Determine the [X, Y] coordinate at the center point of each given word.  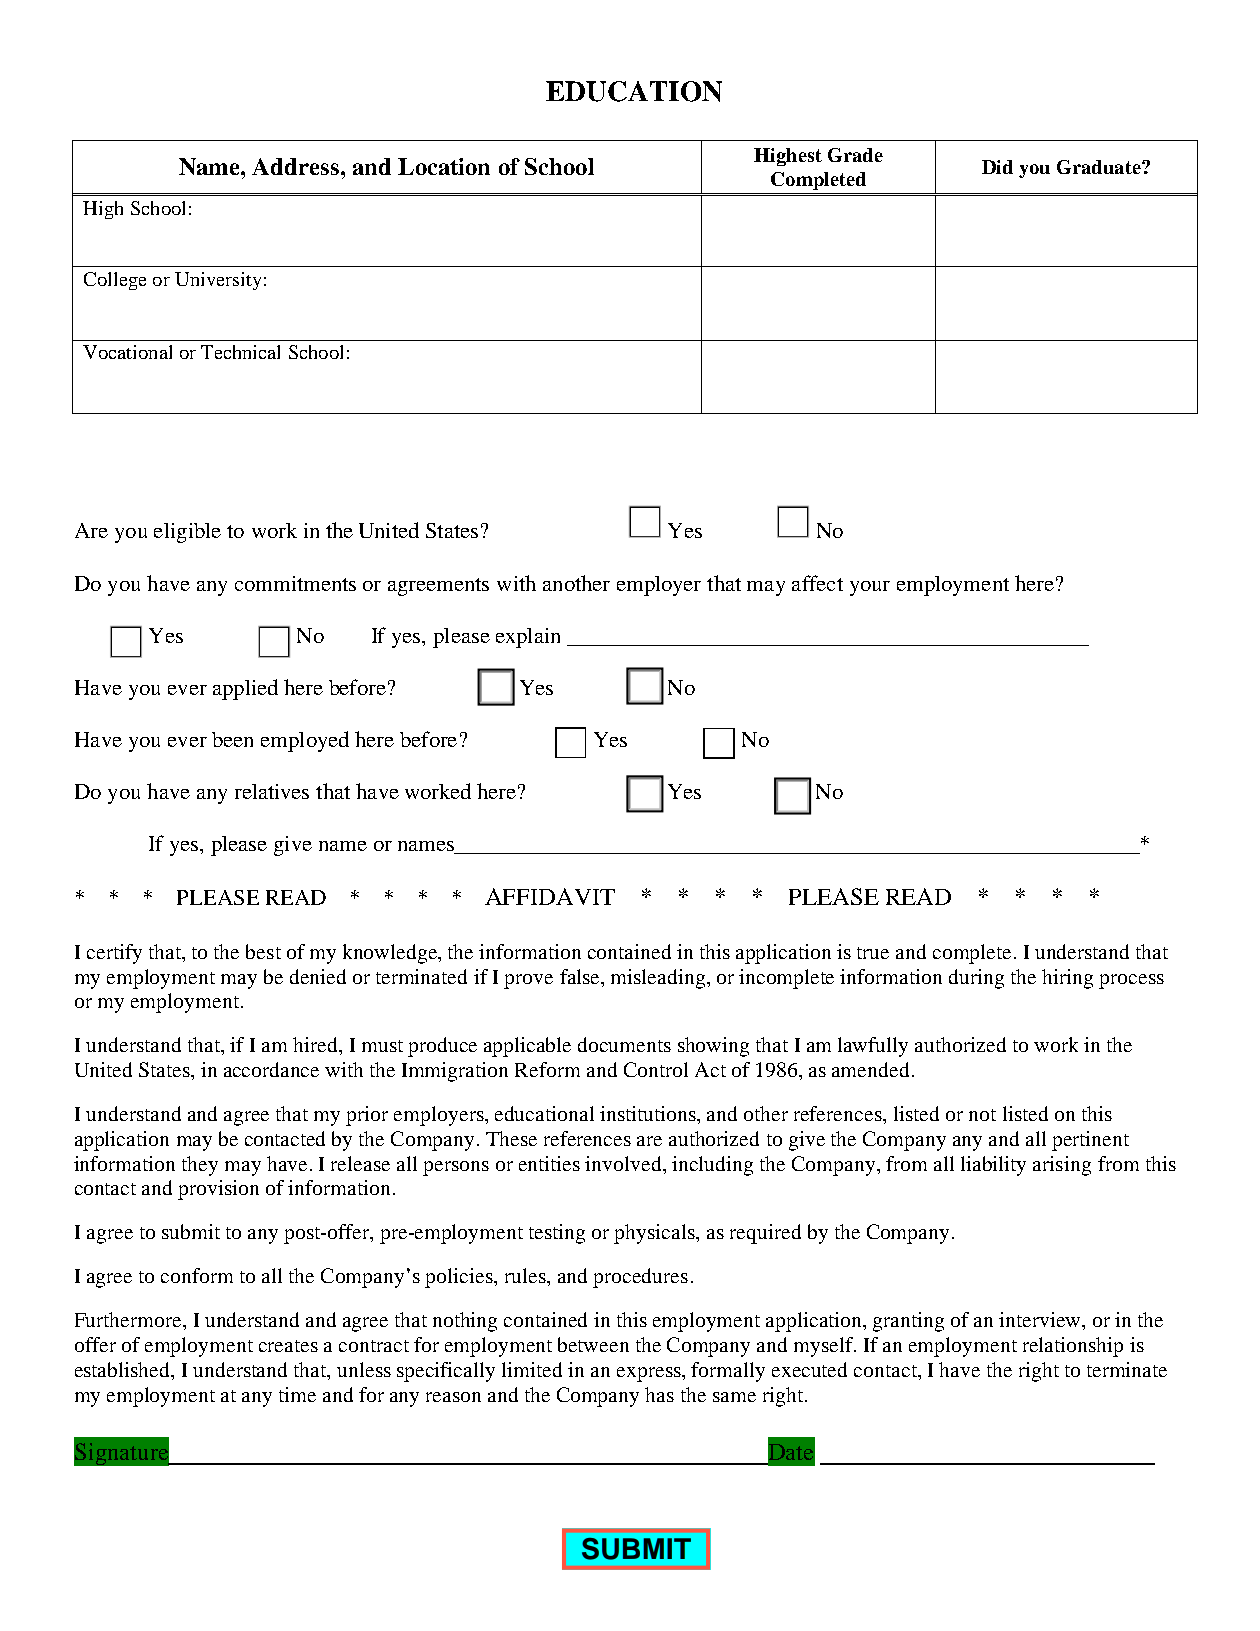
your [870, 588]
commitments [295, 583]
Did [997, 167]
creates [288, 1346]
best [263, 951]
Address [295, 166]
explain [528, 638]
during [976, 979]
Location [444, 166]
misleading [659, 979]
